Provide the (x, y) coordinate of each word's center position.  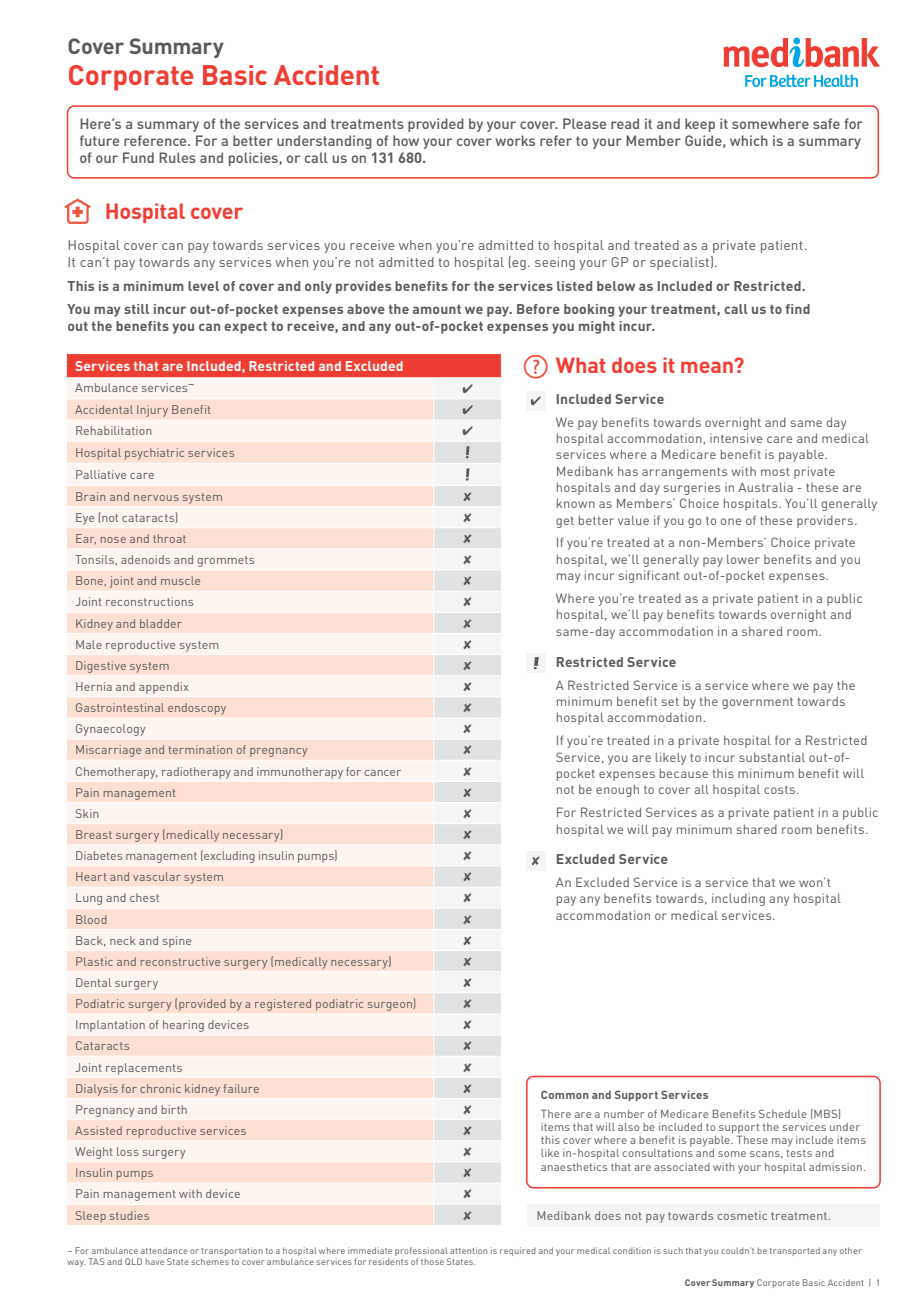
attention (468, 1250)
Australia (765, 487)
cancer (383, 773)
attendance (164, 1250)
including (738, 899)
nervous (156, 498)
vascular (157, 876)
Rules (177, 157)
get (565, 522)
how (406, 140)
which (749, 140)
